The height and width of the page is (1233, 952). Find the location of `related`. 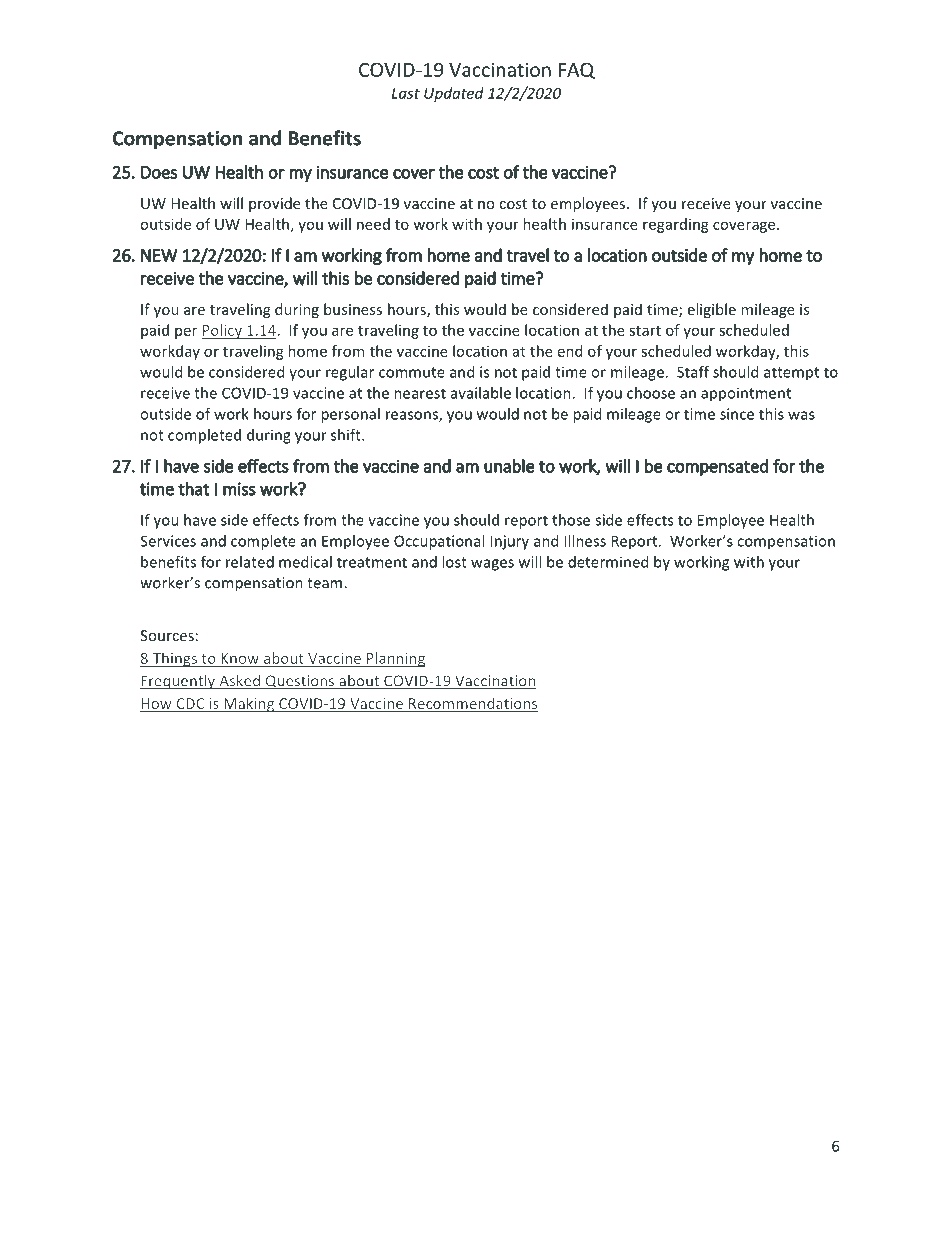

related is located at coordinates (250, 562).
